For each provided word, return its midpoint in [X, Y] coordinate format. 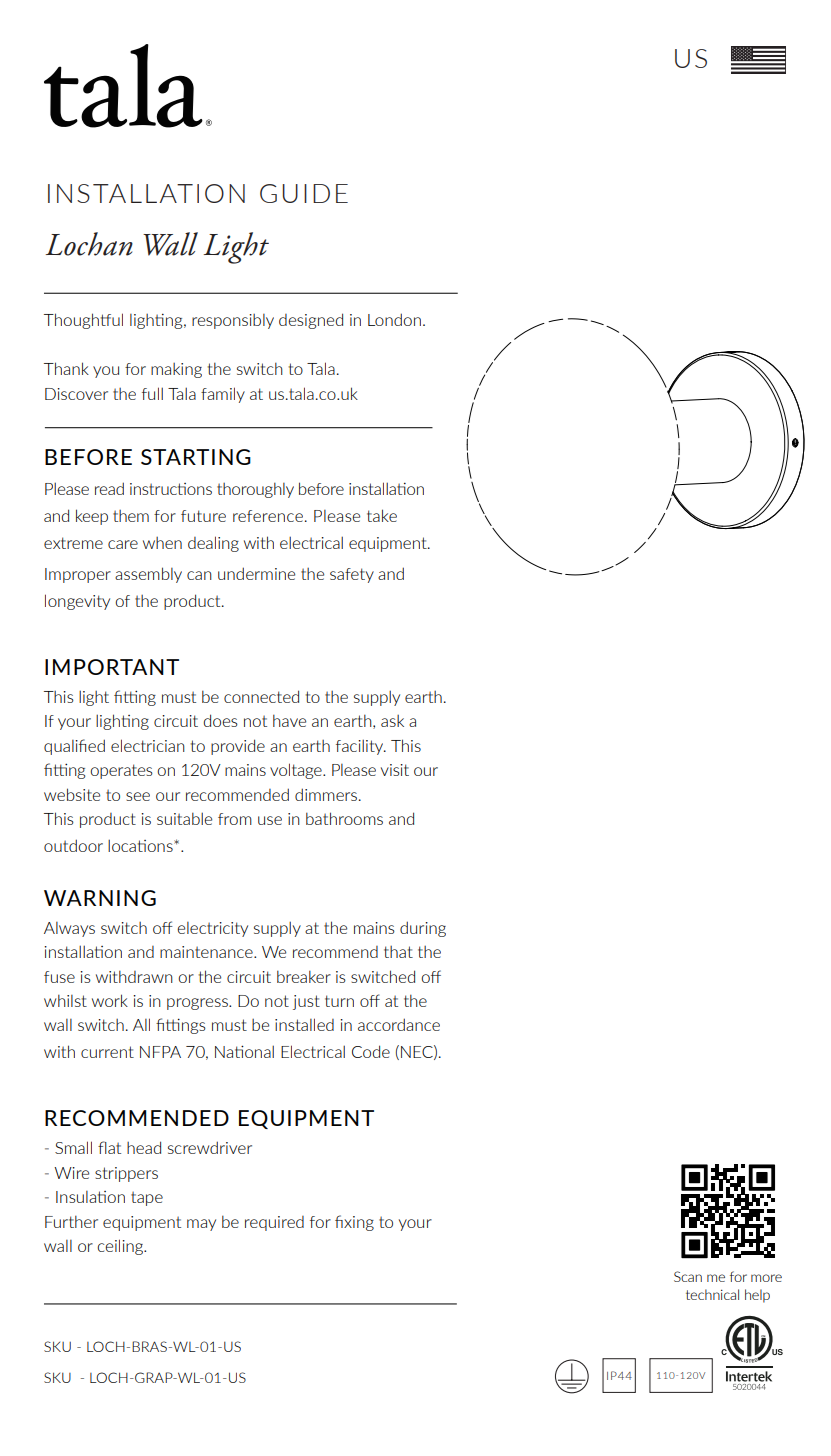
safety [352, 575]
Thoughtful [83, 321]
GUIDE [304, 193]
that [398, 952]
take [382, 515]
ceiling [121, 1247]
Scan [688, 1276]
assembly [148, 575]
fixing [354, 1223]
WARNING [100, 898]
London [394, 319]
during [423, 929]
